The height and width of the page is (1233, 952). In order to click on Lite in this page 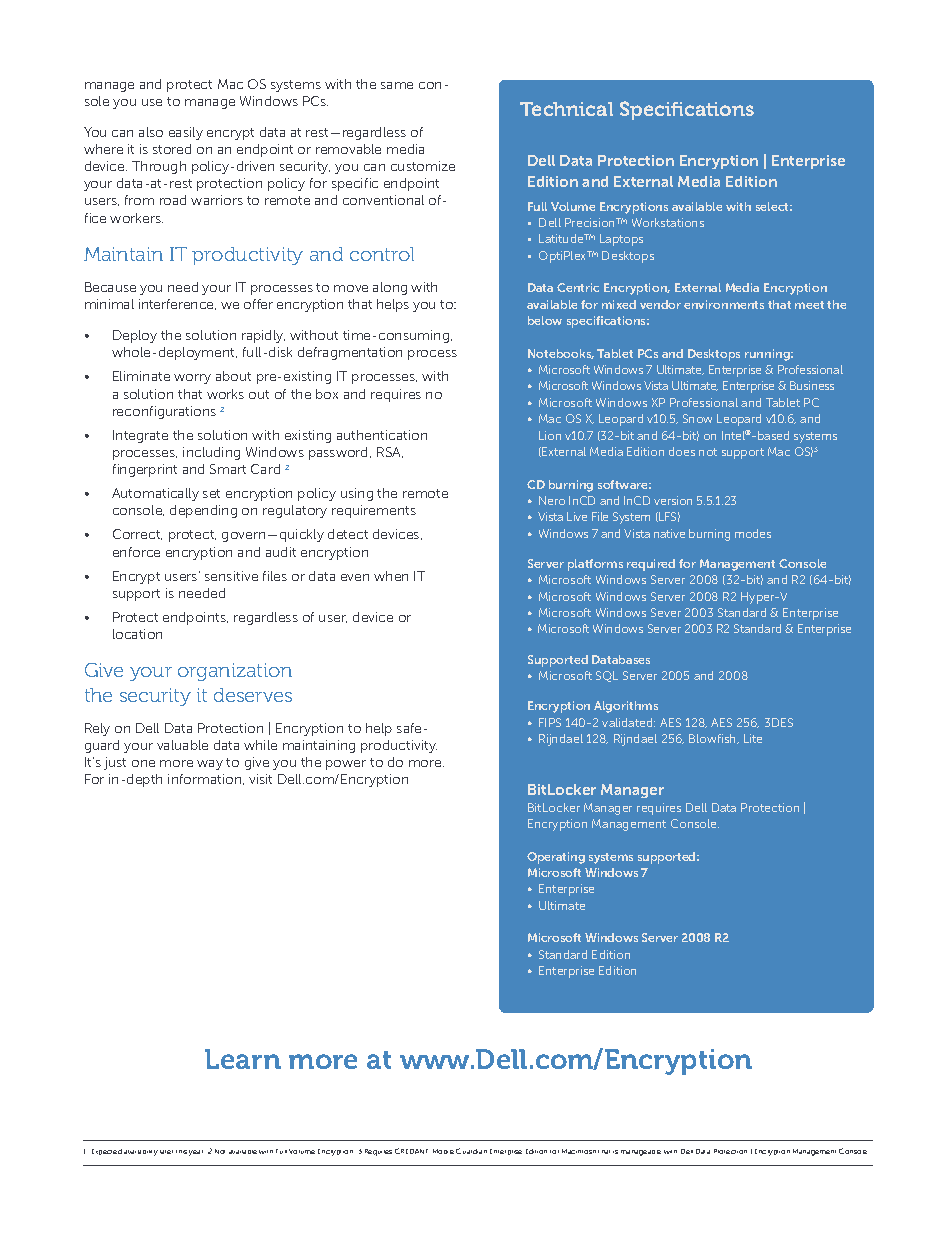, I will do `click(753, 738)`.
